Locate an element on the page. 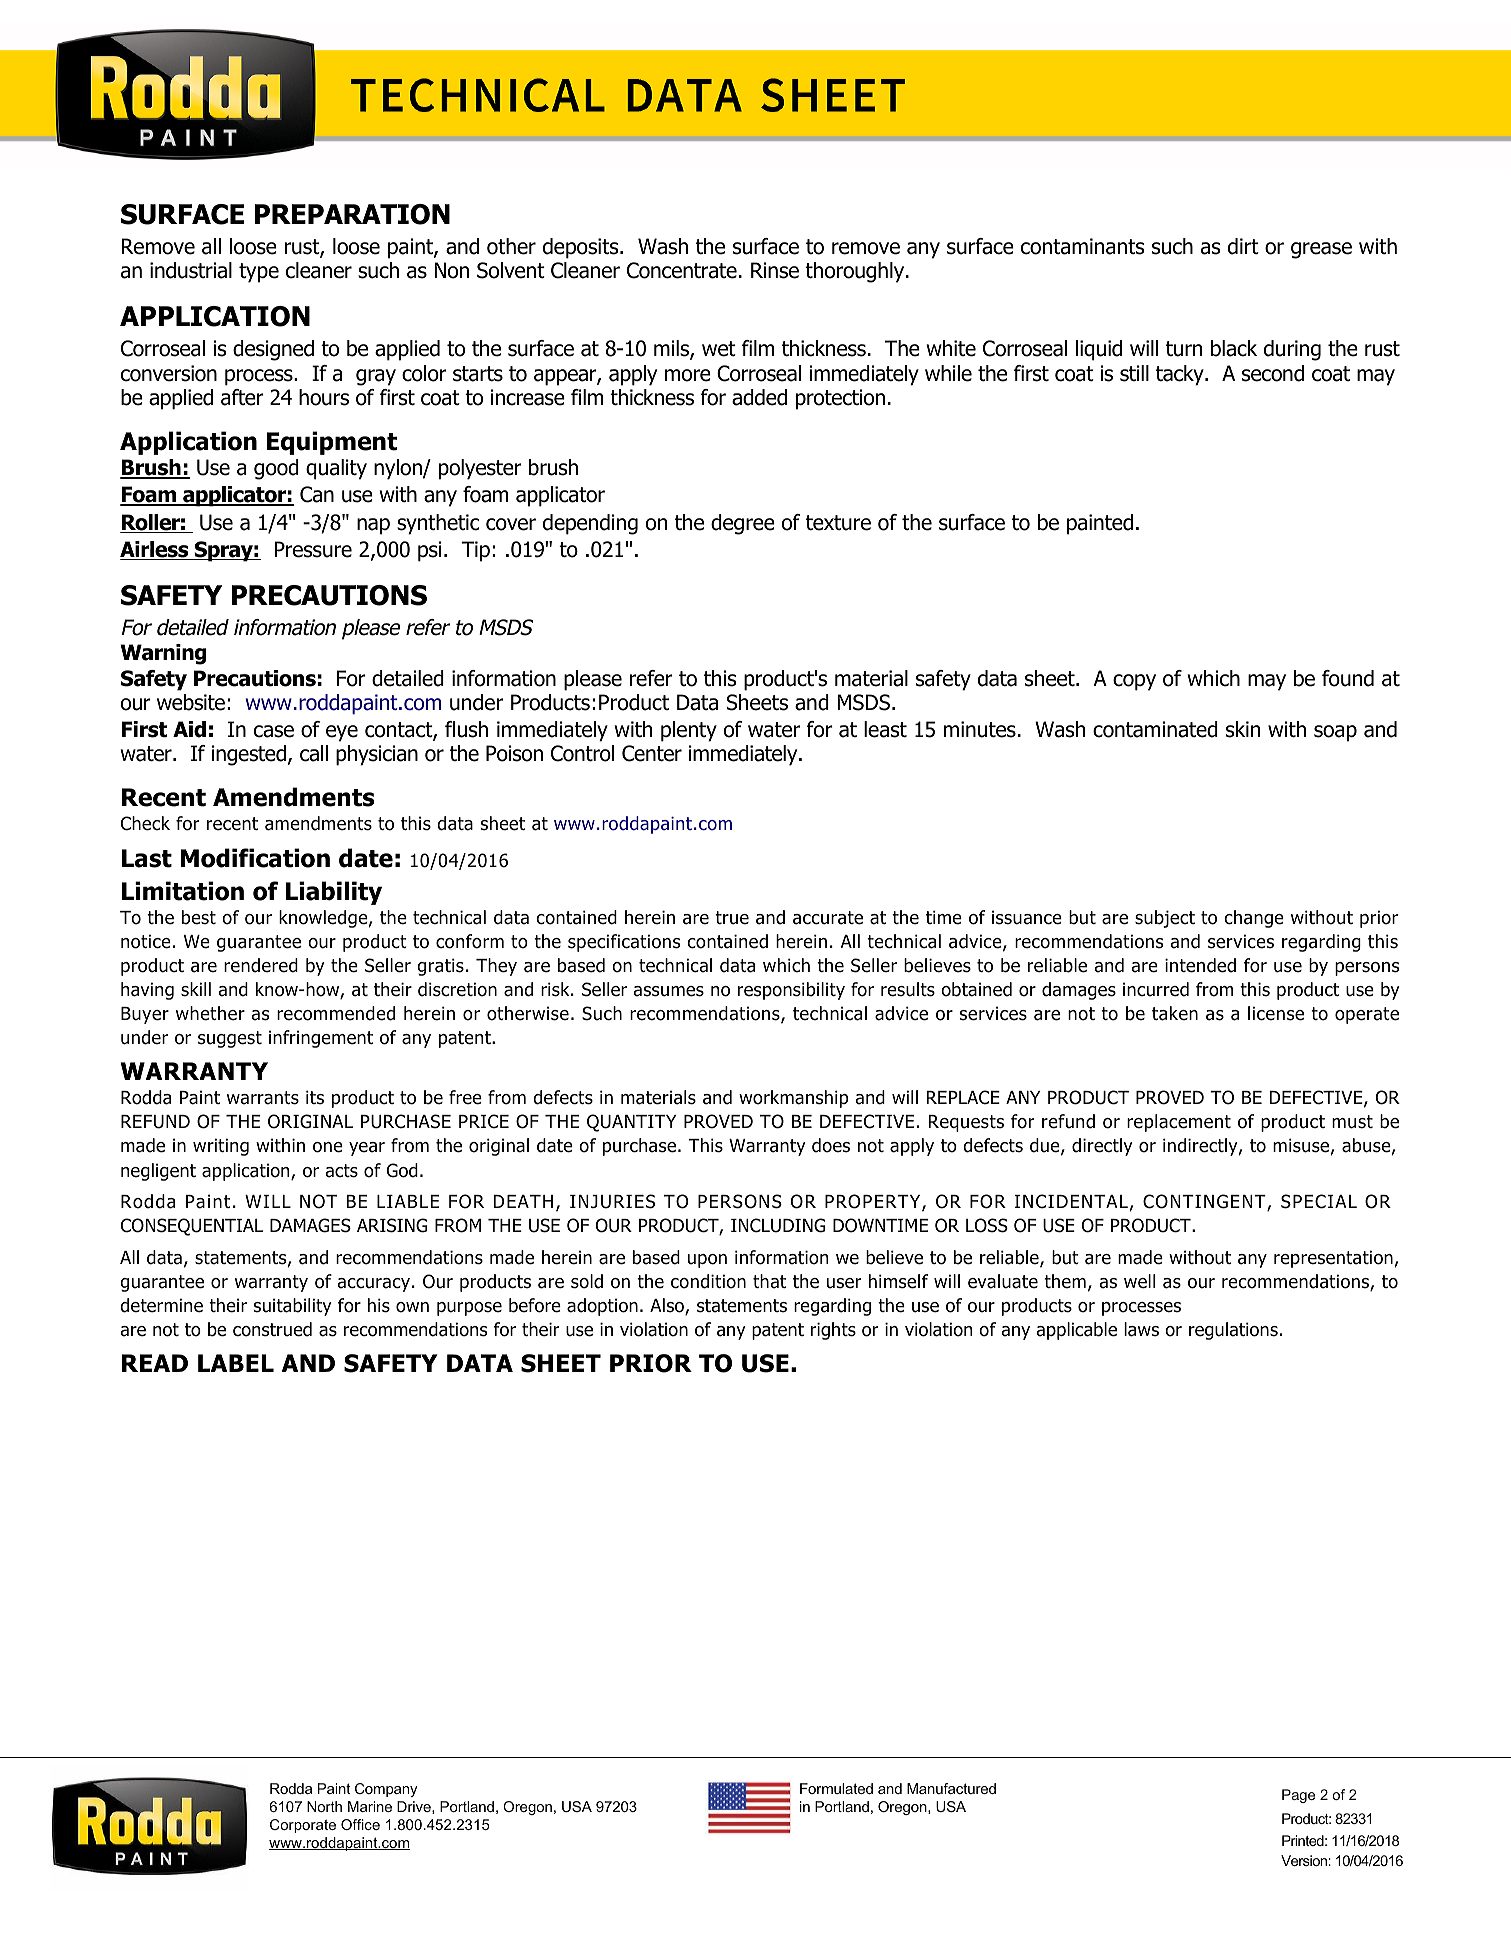 This document has height=1955, width=1511. Rinse is located at coordinates (775, 270).
